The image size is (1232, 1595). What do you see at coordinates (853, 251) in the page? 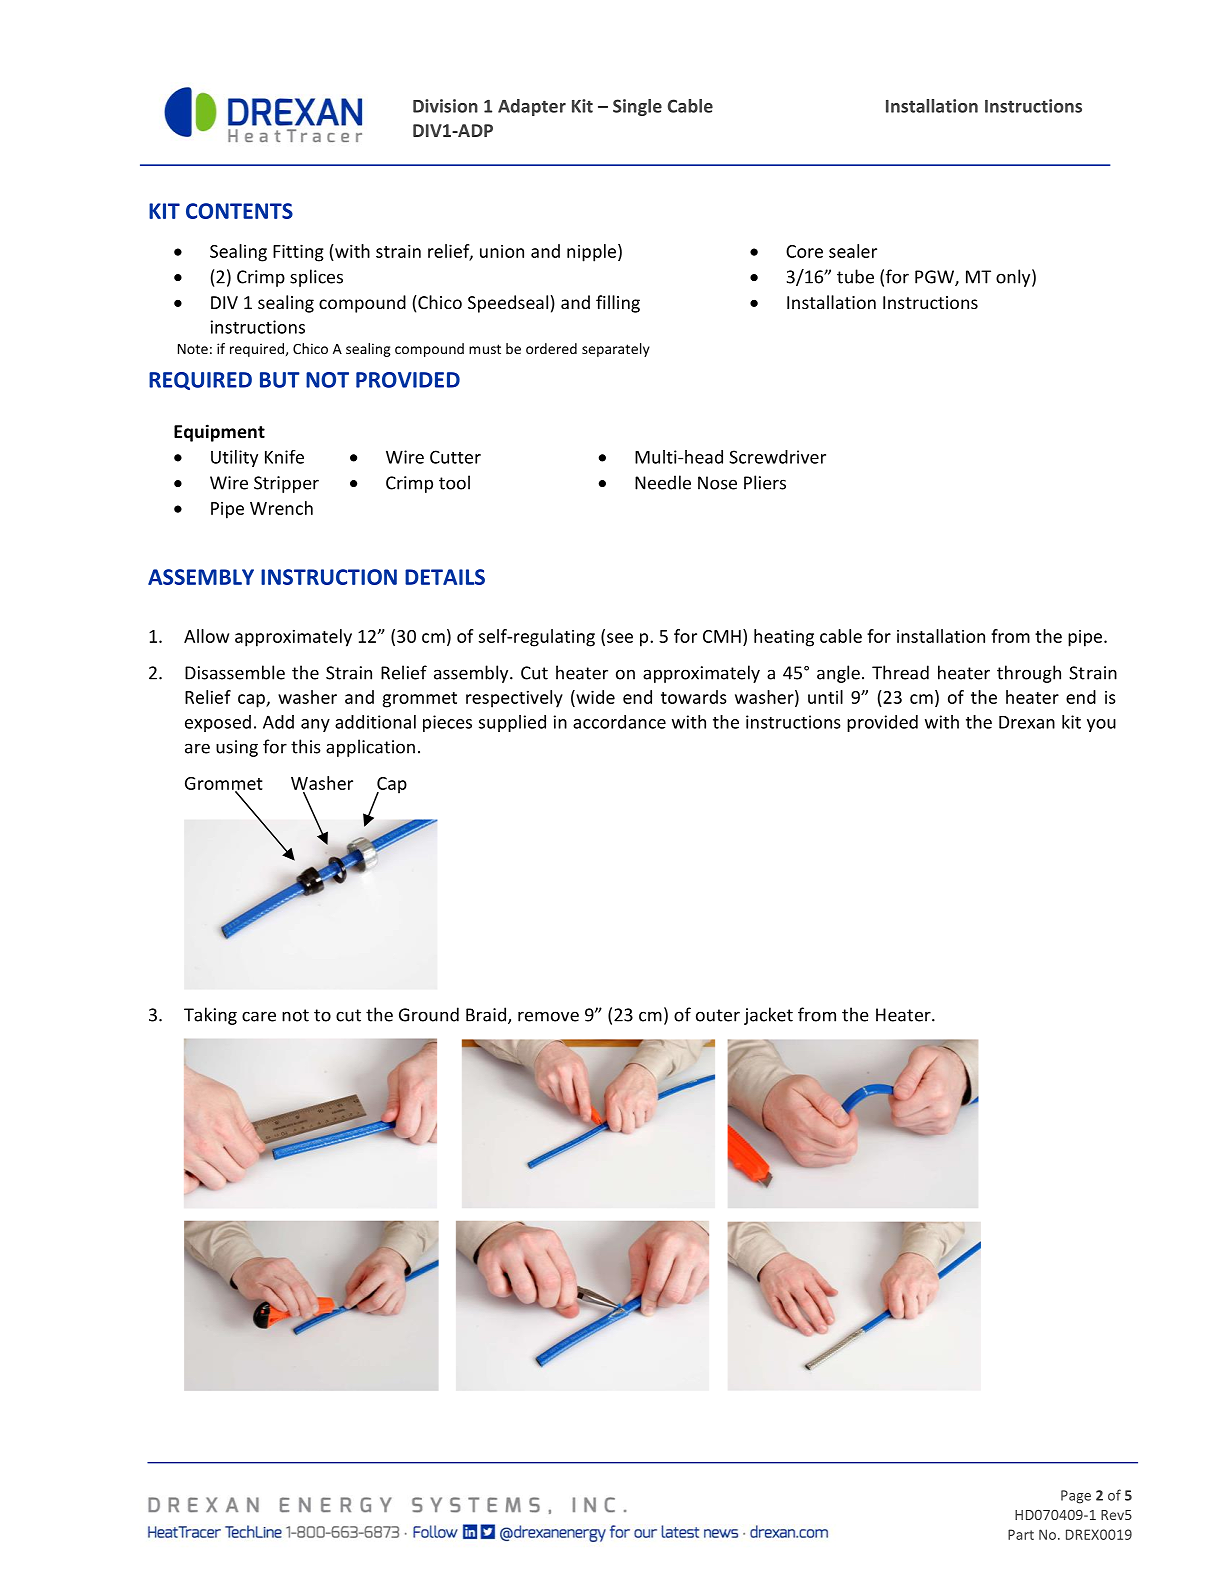
I see `sealer` at bounding box center [853, 251].
